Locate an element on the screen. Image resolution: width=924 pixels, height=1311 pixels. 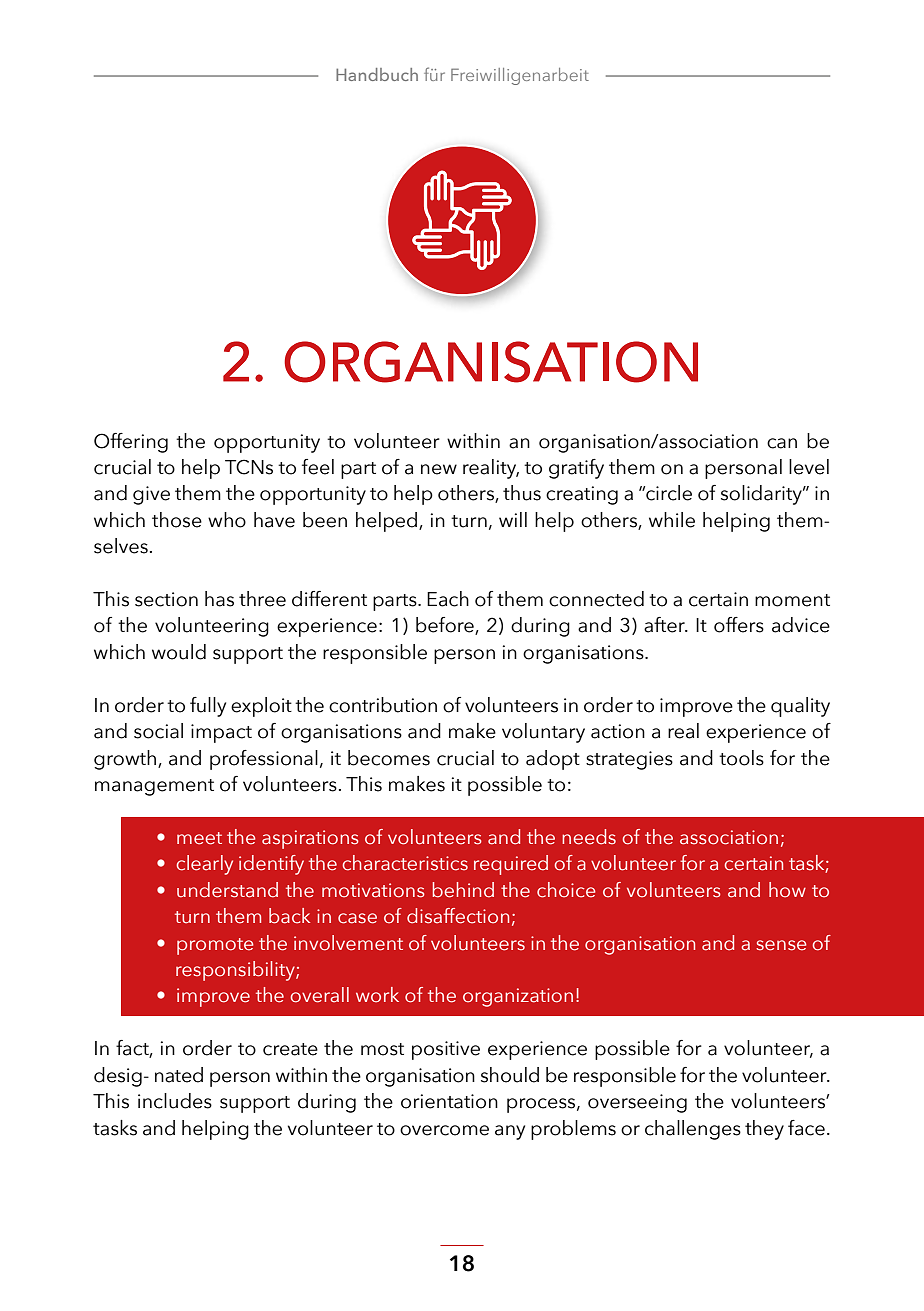
includes is located at coordinates (175, 1101).
